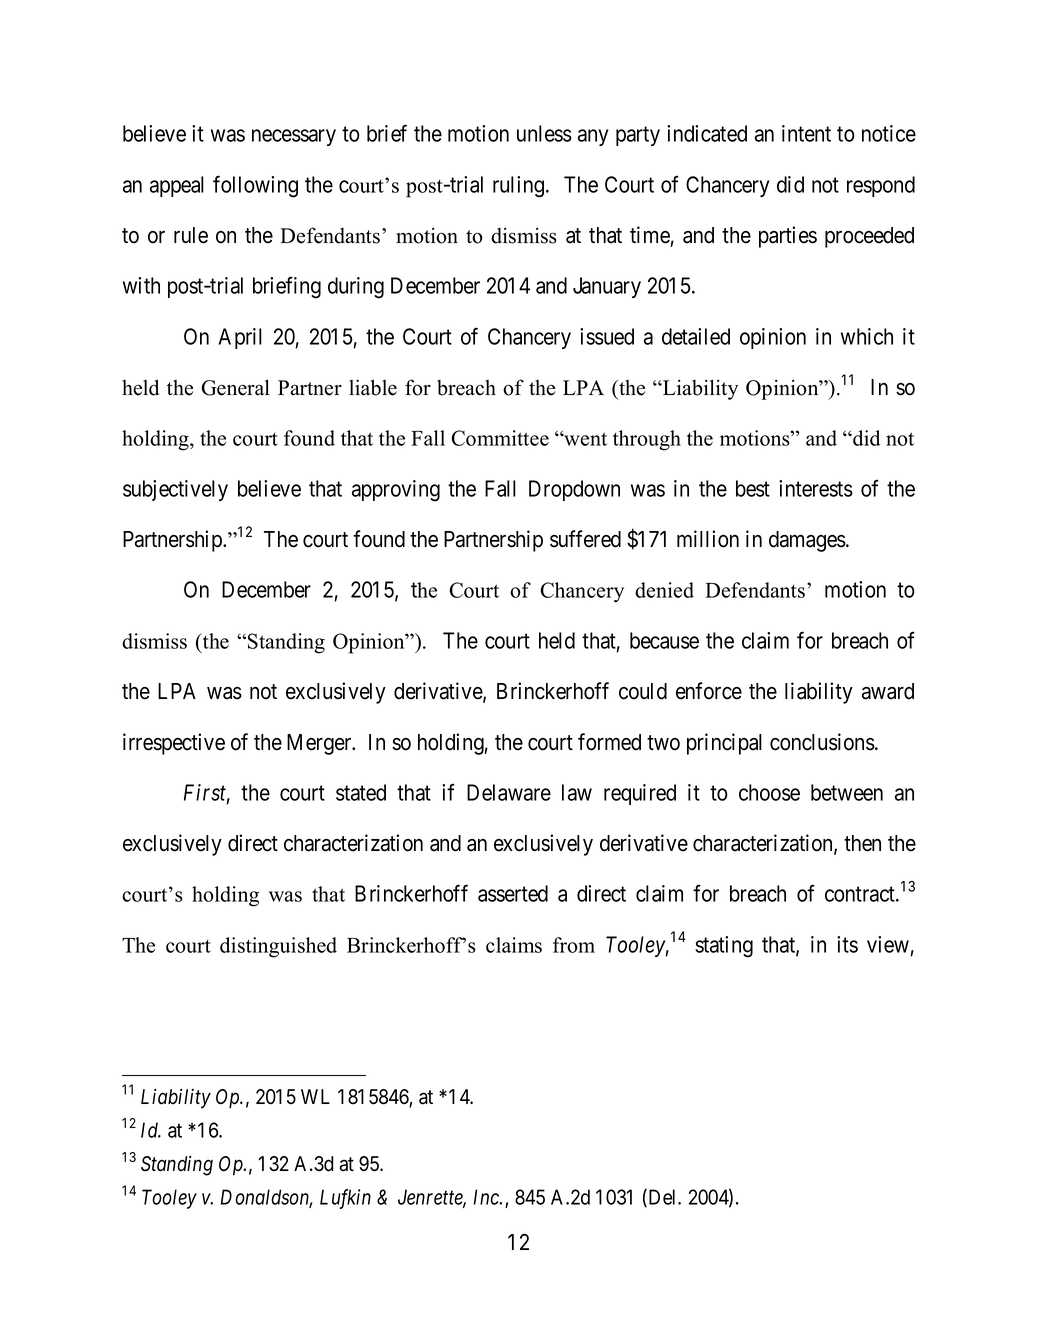  Describe the element at coordinates (235, 387) in the image. I see `General` at that location.
